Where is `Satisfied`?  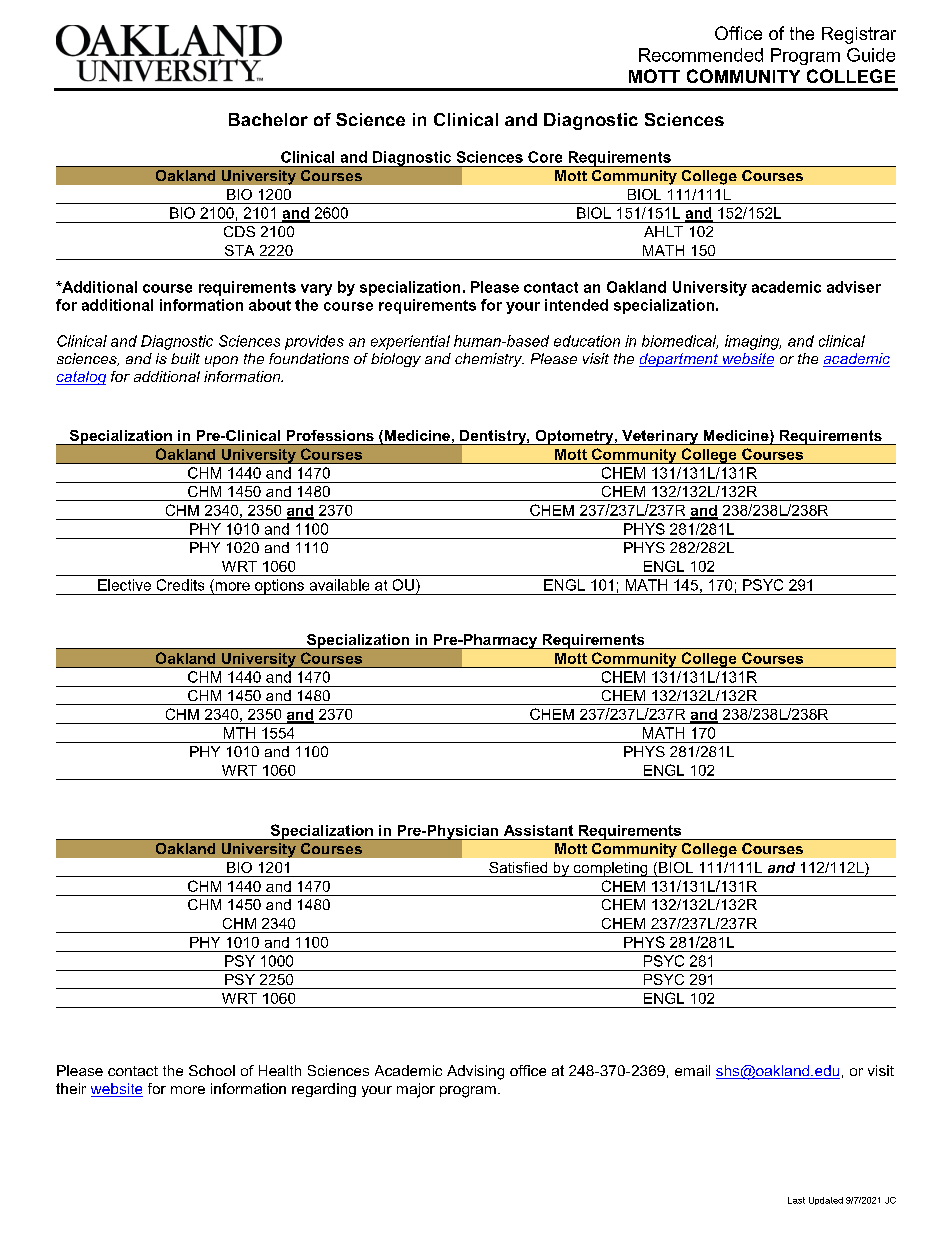
Satisfied is located at coordinates (518, 867).
